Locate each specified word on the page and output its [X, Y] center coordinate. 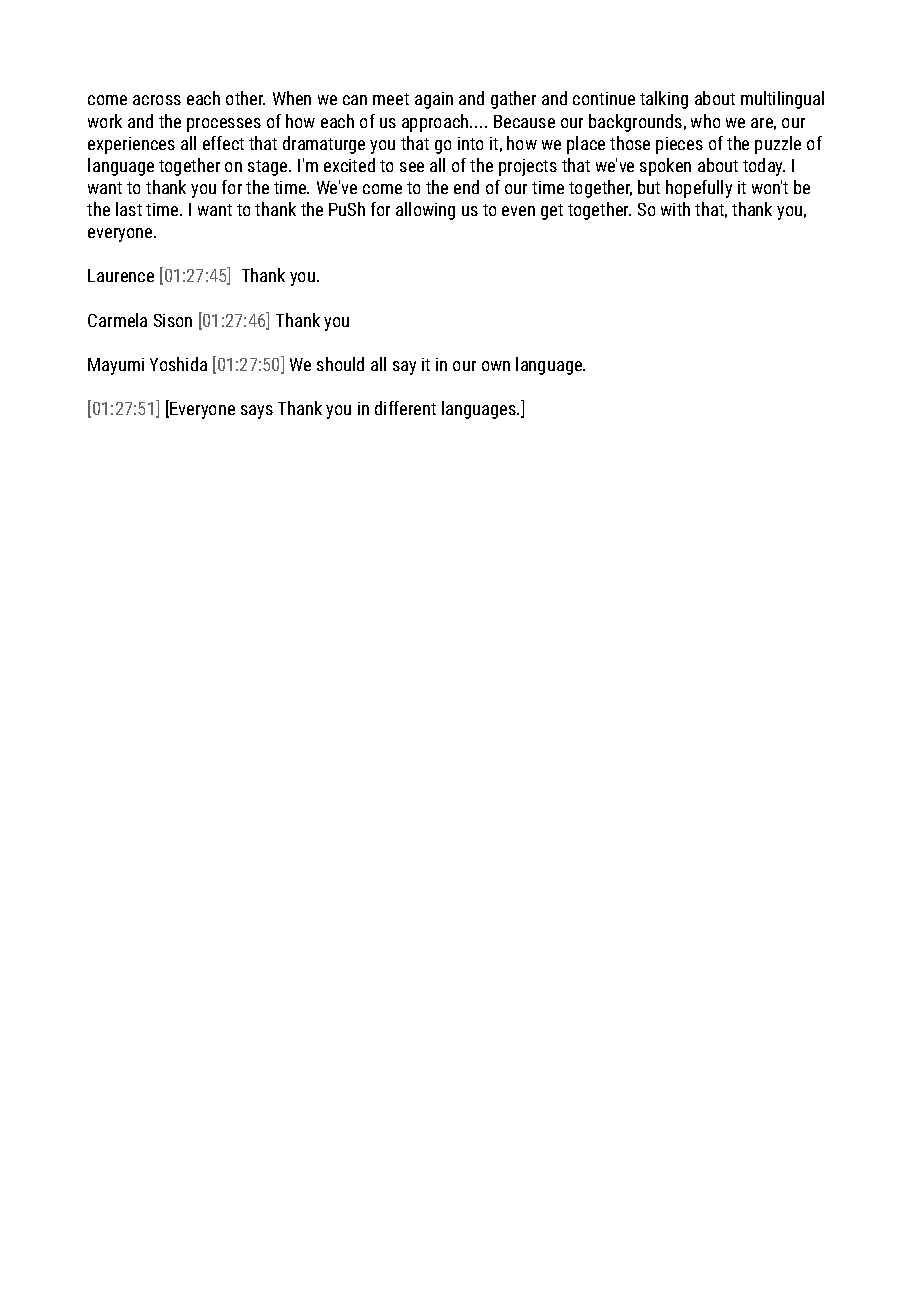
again [434, 100]
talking [664, 100]
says [257, 412]
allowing [425, 211]
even [518, 211]
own [496, 366]
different [405, 408]
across [157, 100]
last [129, 209]
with [675, 209]
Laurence [121, 275]
